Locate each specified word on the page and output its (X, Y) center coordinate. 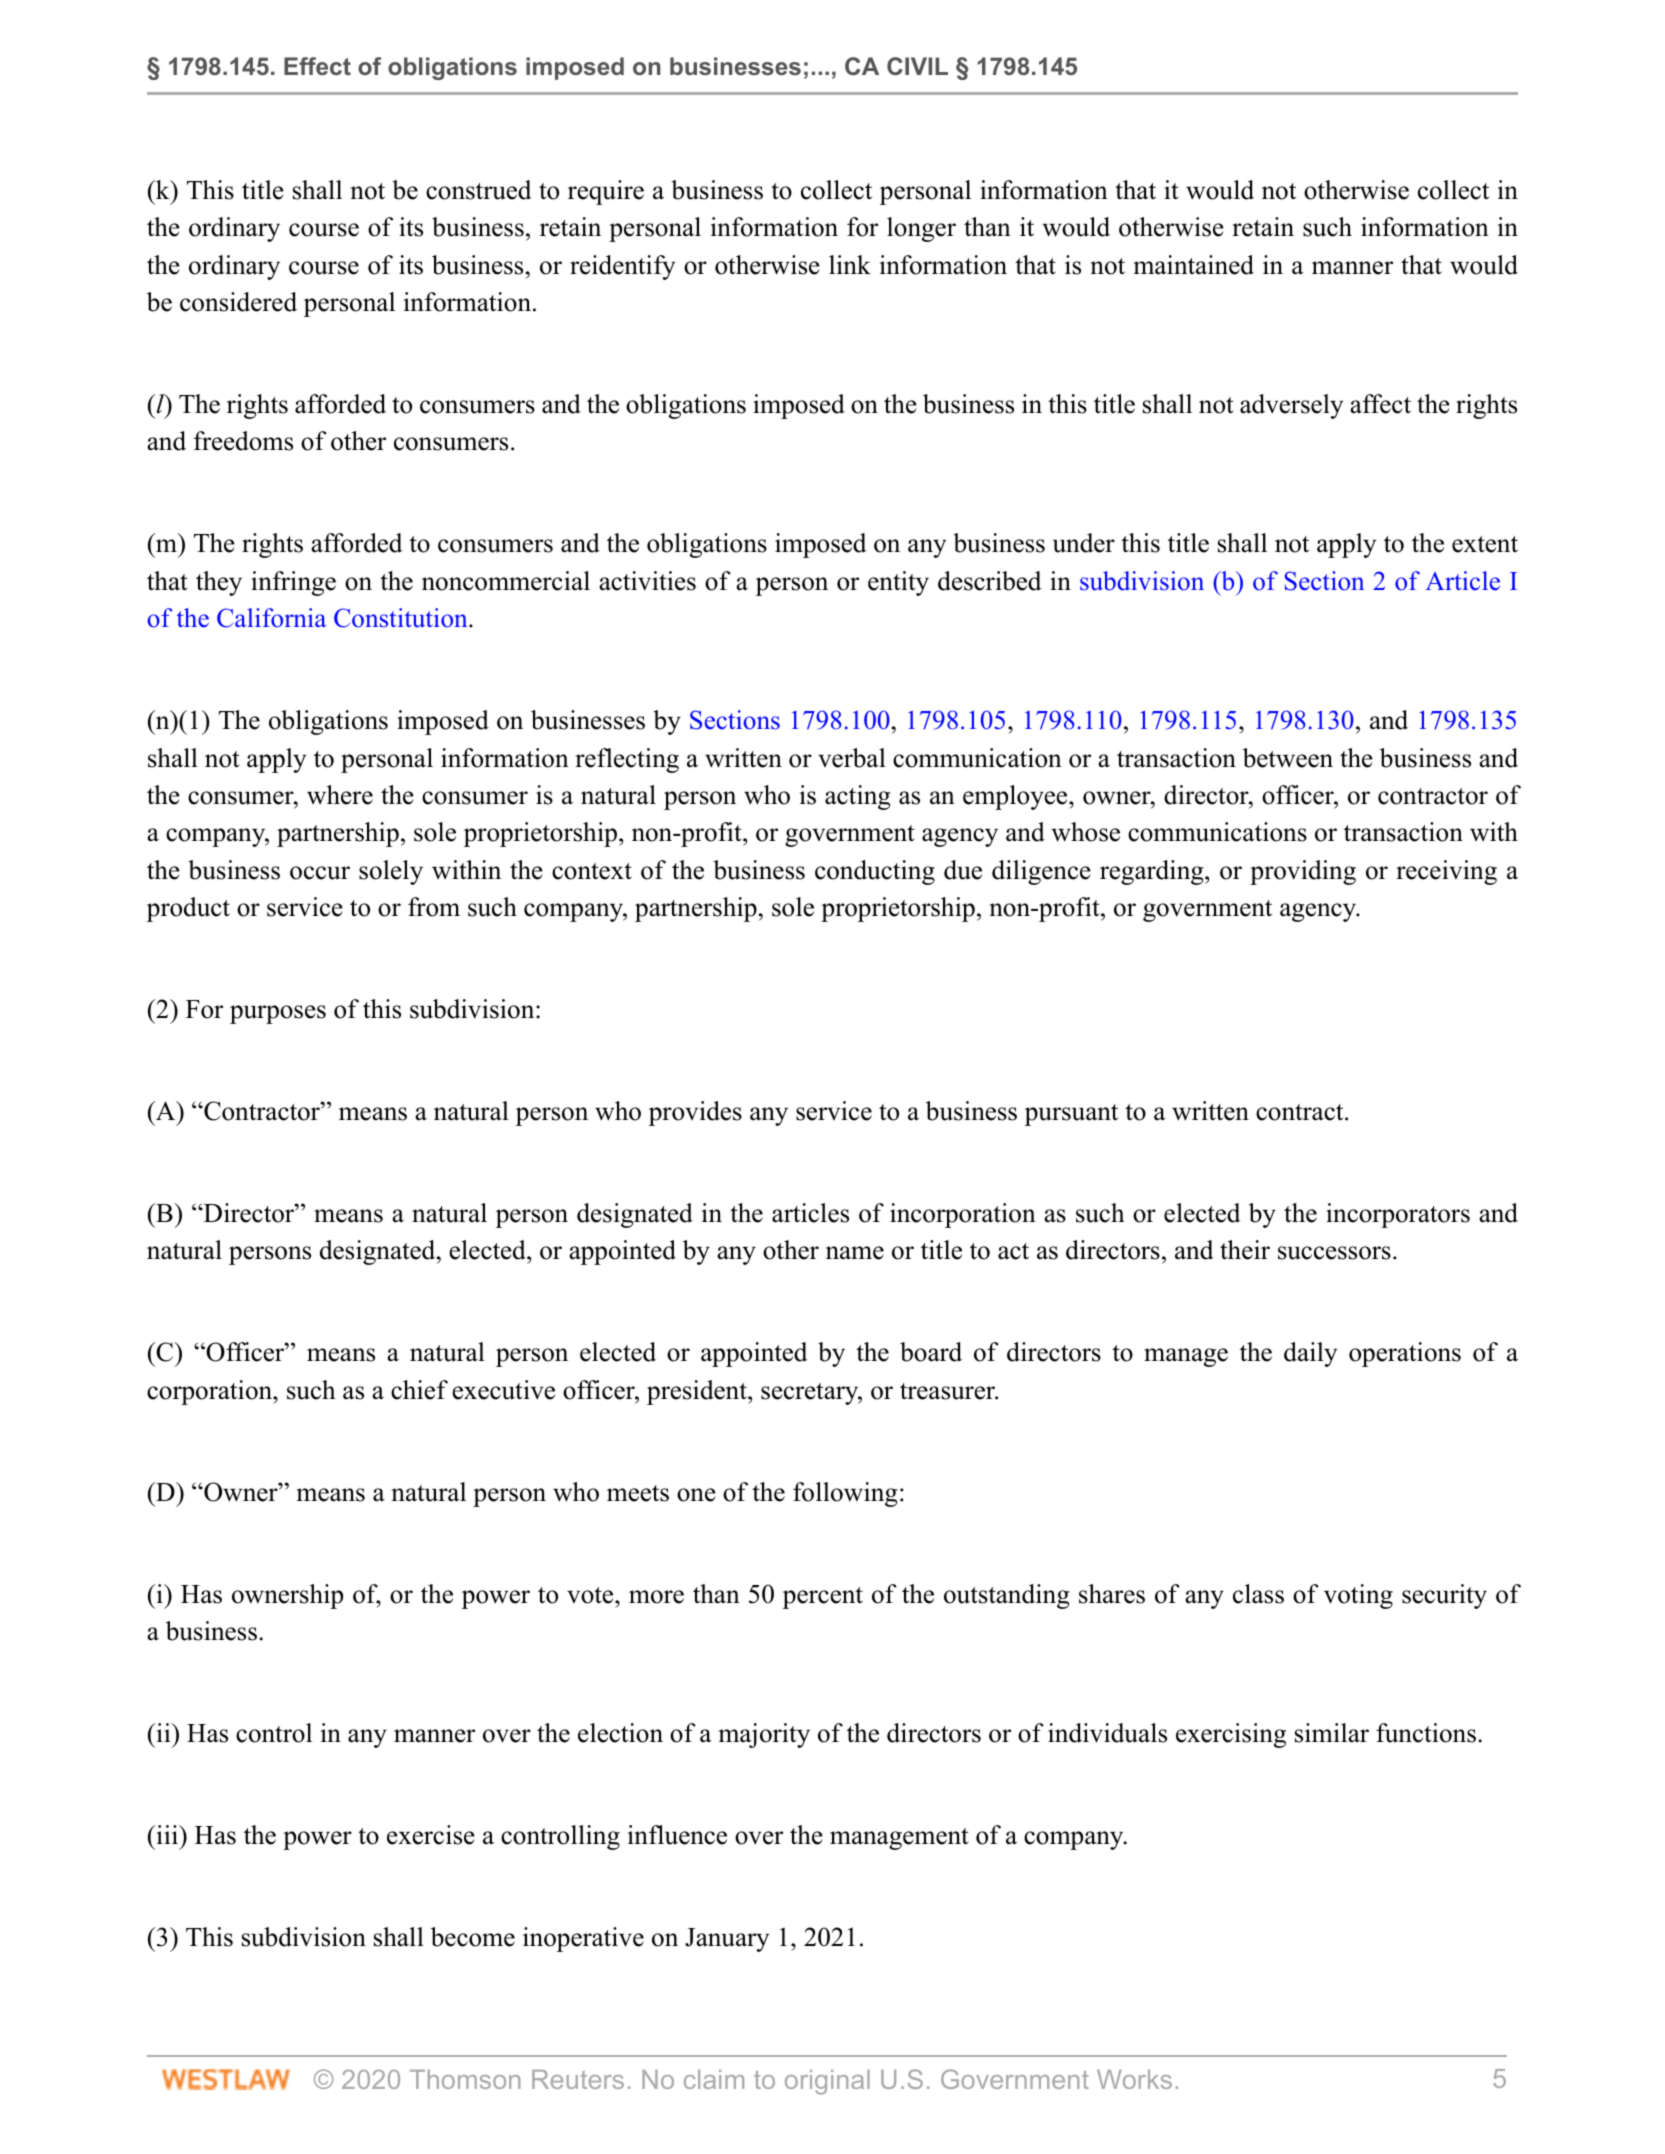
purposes (278, 1014)
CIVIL (917, 66)
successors (1334, 1253)
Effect (317, 66)
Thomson (465, 2079)
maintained (1194, 265)
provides (695, 1113)
